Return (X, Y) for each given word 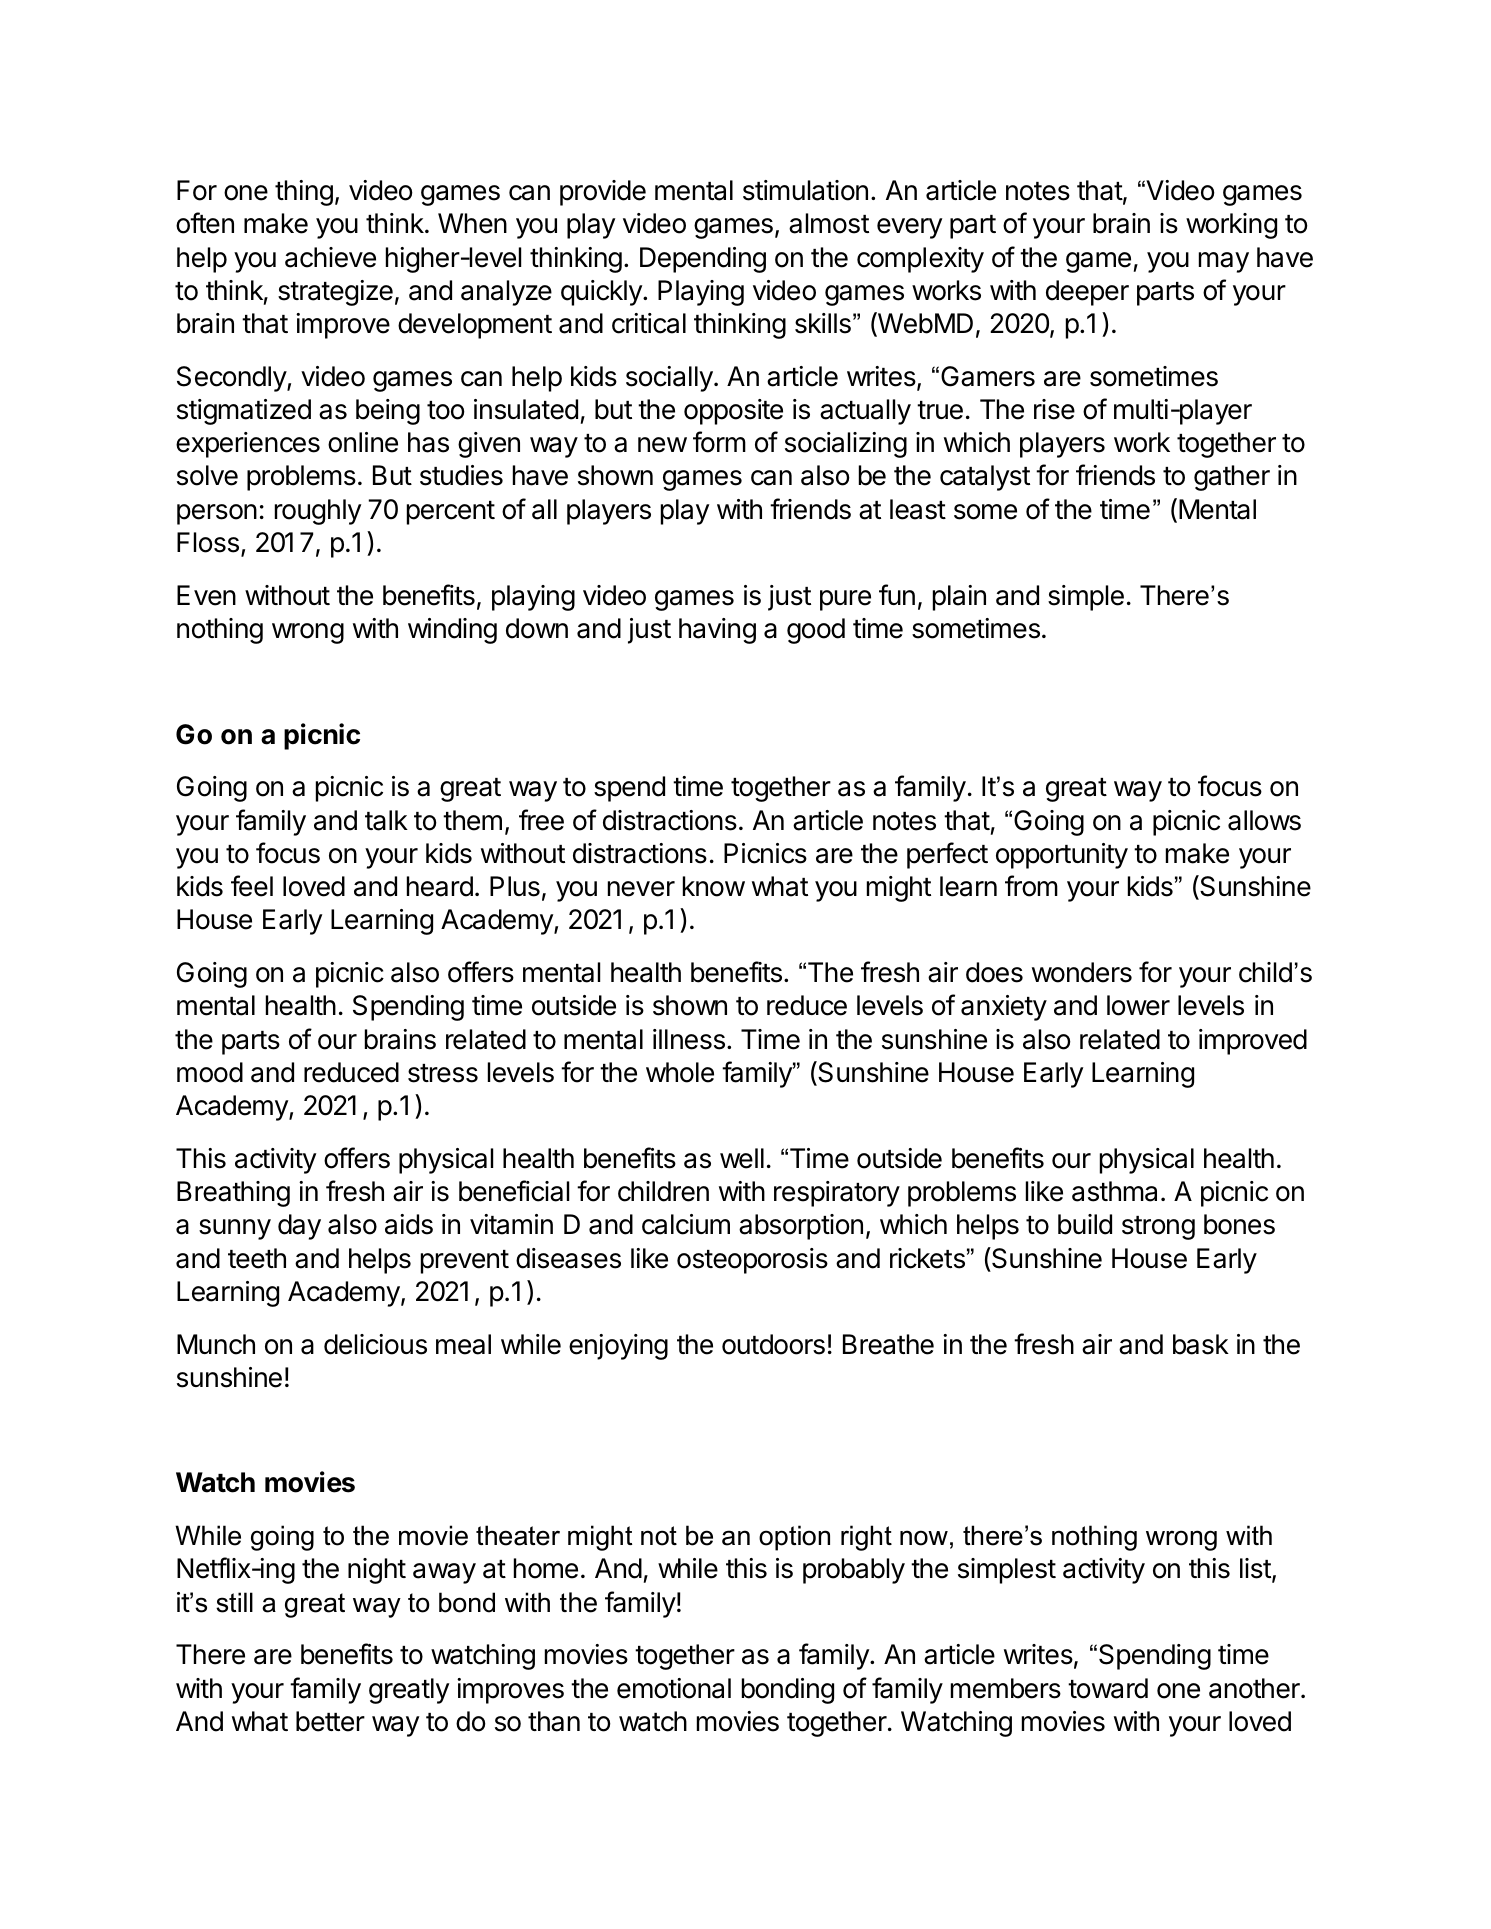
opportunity (1062, 856)
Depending (703, 260)
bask (1201, 1344)
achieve (330, 257)
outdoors (773, 1344)
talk (386, 820)
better (330, 1721)
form (719, 442)
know (714, 886)
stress (443, 1073)
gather (1232, 478)
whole (680, 1072)
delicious (375, 1344)
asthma (1114, 1191)
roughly (318, 512)
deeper (1087, 293)
